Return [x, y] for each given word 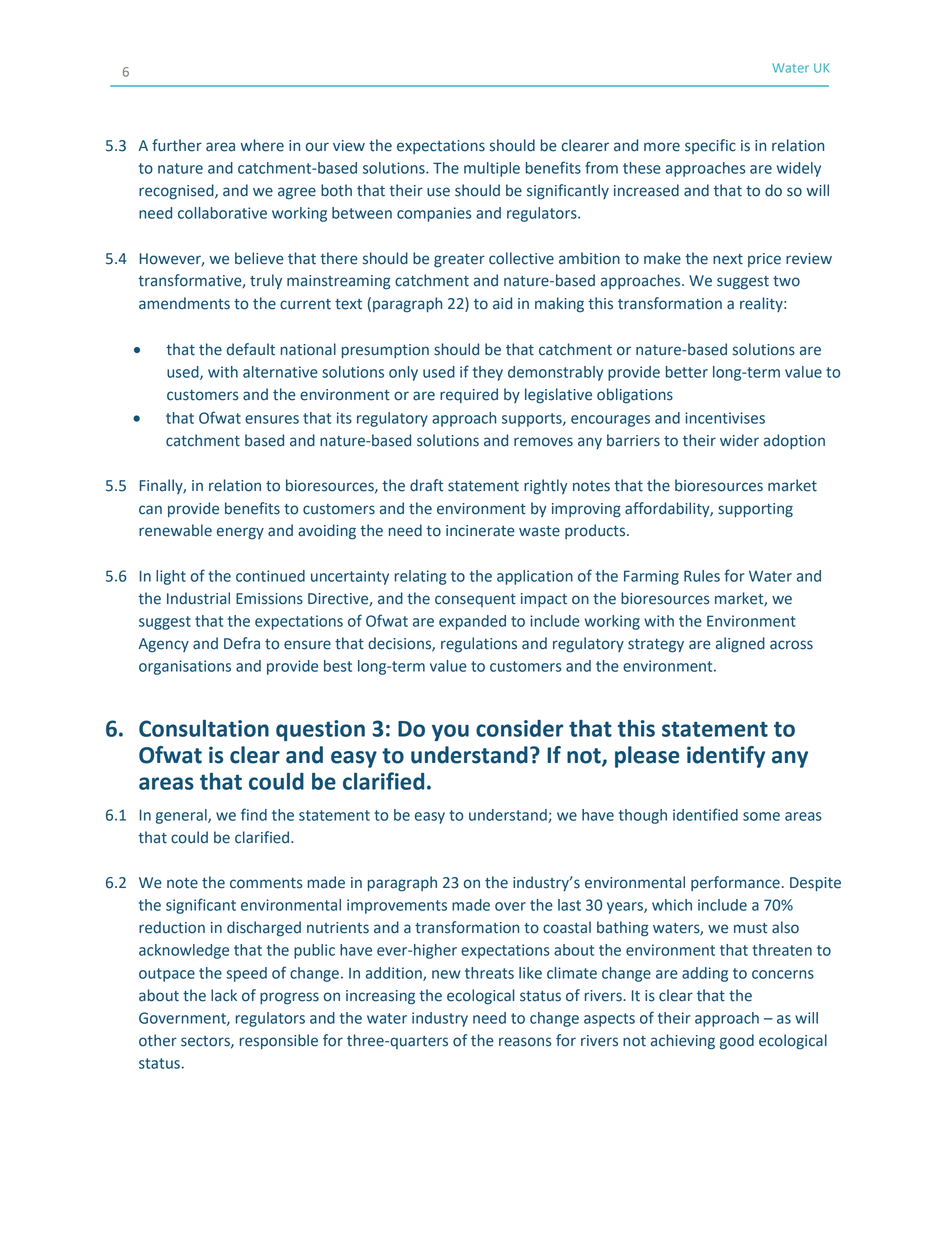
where [262, 145]
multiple [492, 169]
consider [519, 728]
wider [739, 440]
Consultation [204, 728]
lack [224, 995]
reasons [525, 1042]
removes [543, 442]
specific [710, 146]
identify [726, 757]
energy [240, 533]
